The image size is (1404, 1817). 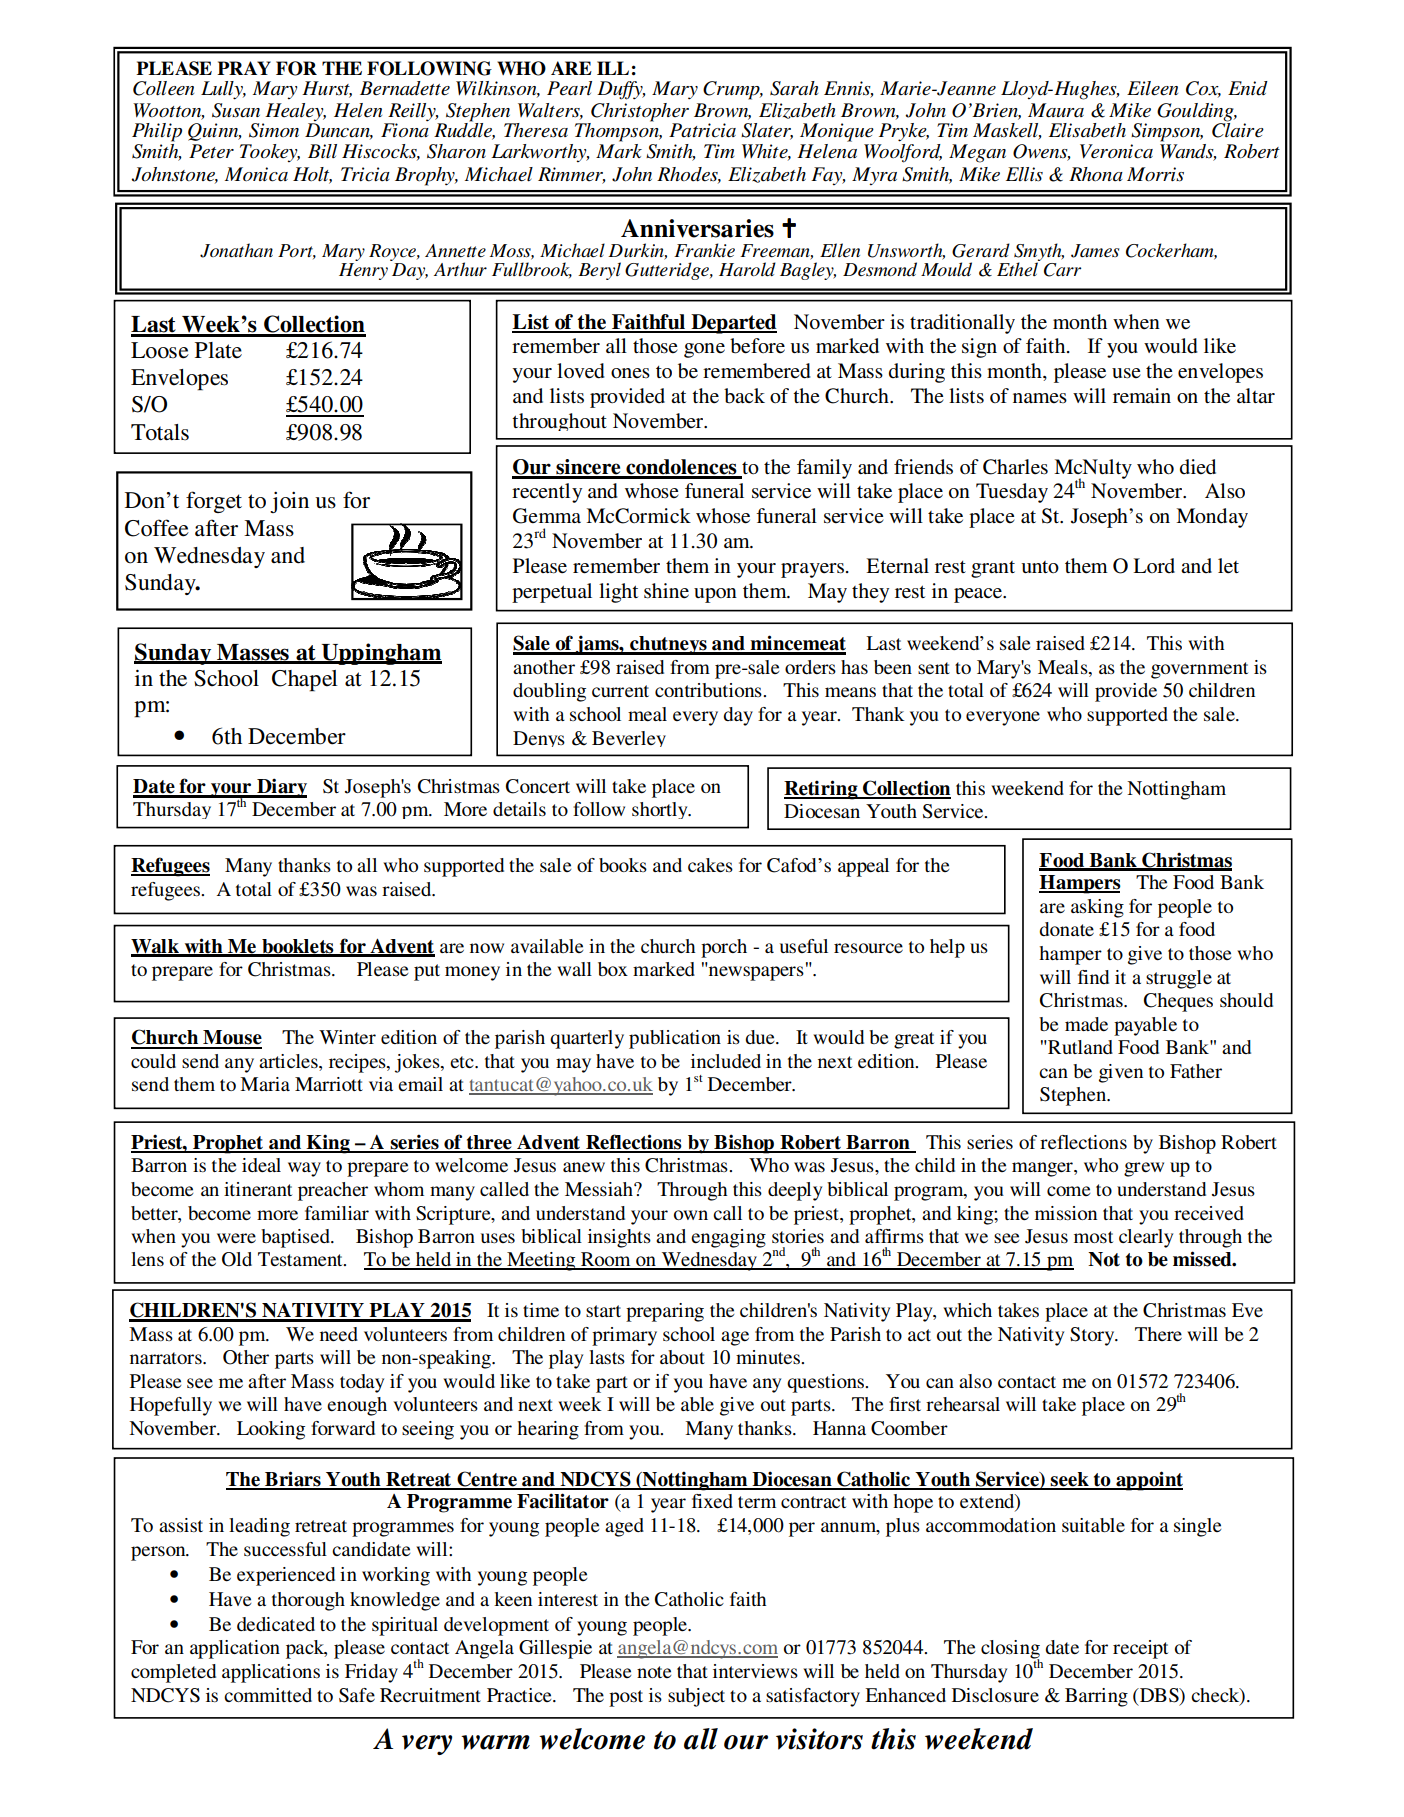 What do you see at coordinates (268, 1695) in the document?
I see `committed` at bounding box center [268, 1695].
